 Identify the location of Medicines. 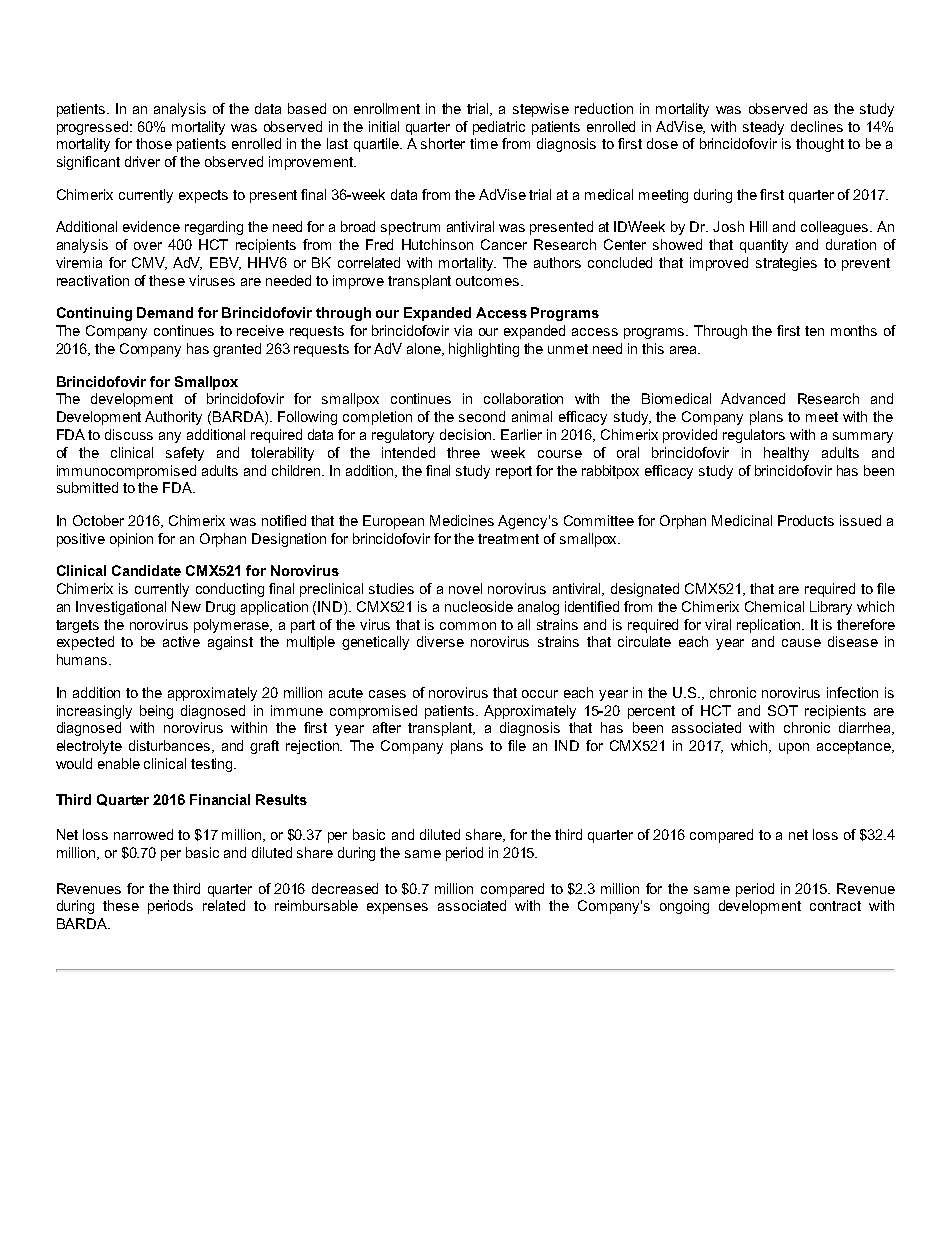
(462, 520).
